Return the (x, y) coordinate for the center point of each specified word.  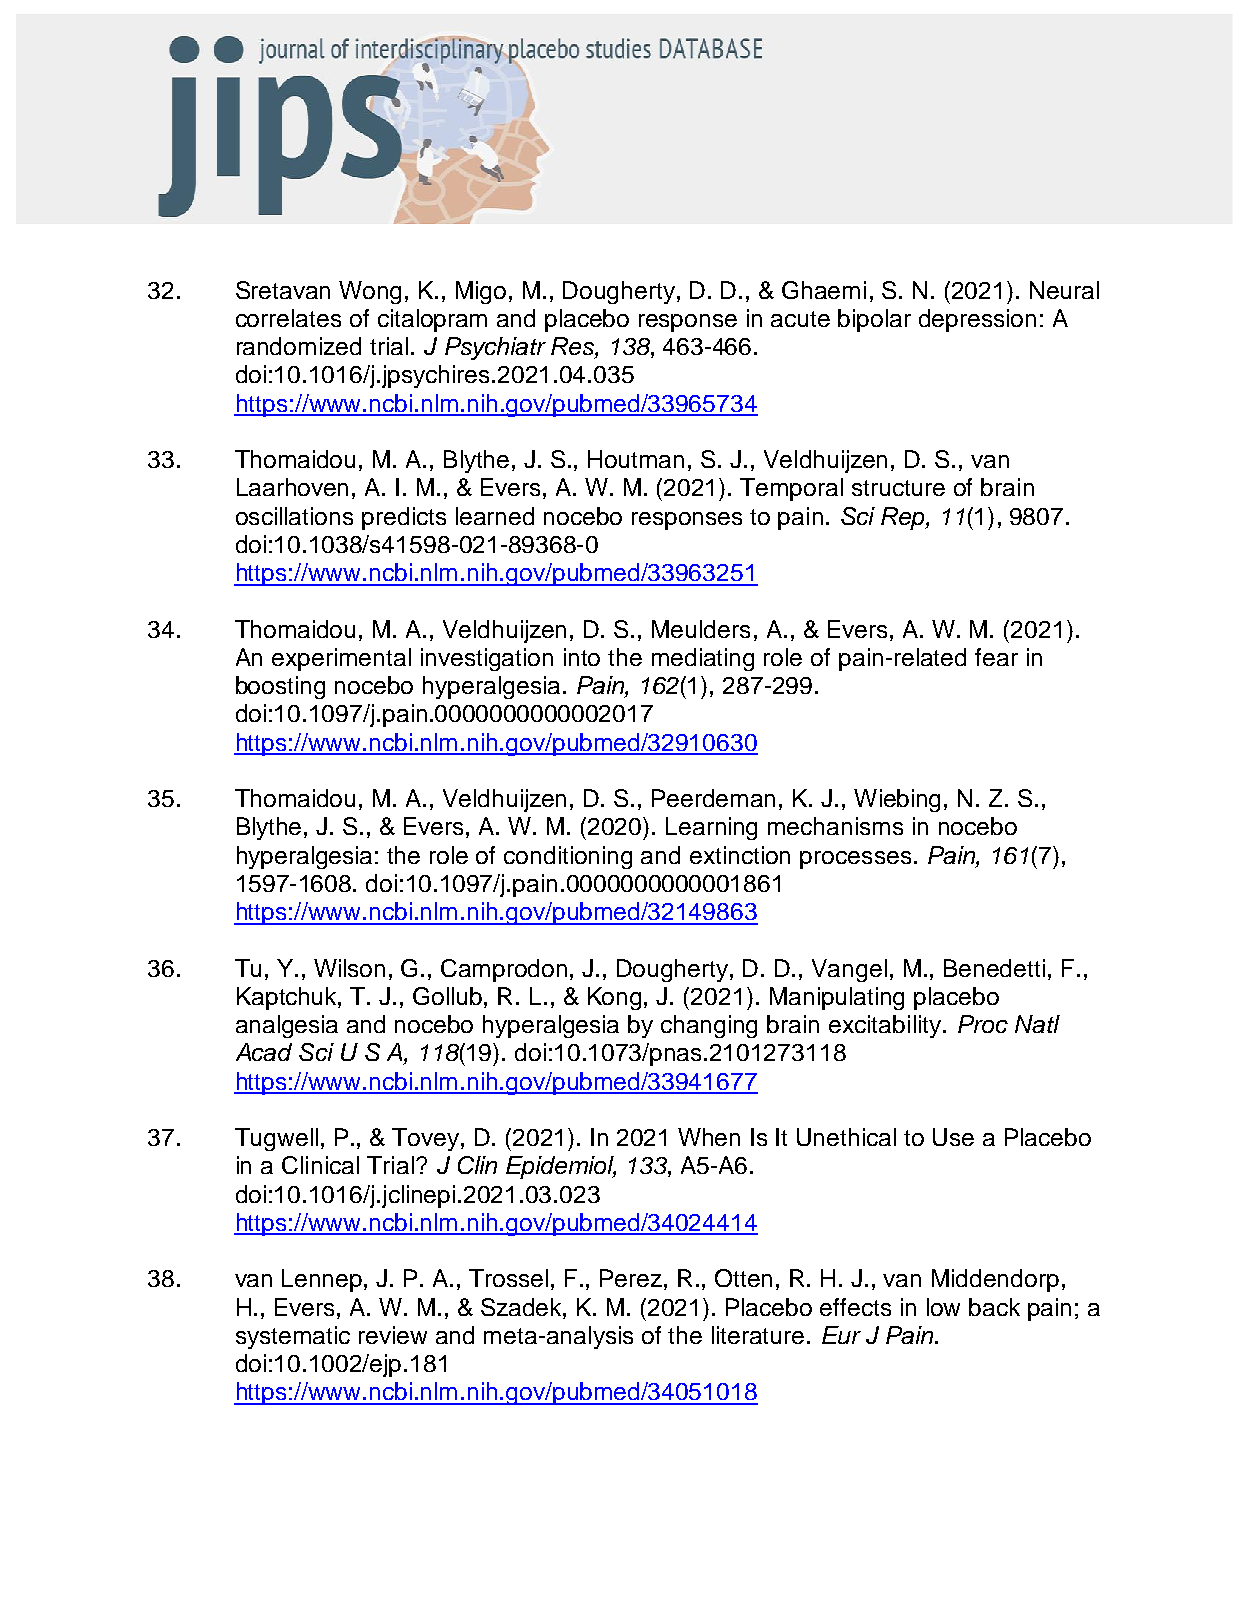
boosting (280, 687)
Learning (711, 828)
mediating (703, 659)
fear (996, 657)
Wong (370, 292)
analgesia (287, 1026)
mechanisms (835, 826)
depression (977, 320)
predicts (404, 518)
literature (758, 1335)
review (393, 1335)
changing (709, 1026)
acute (800, 319)
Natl (1037, 1024)
